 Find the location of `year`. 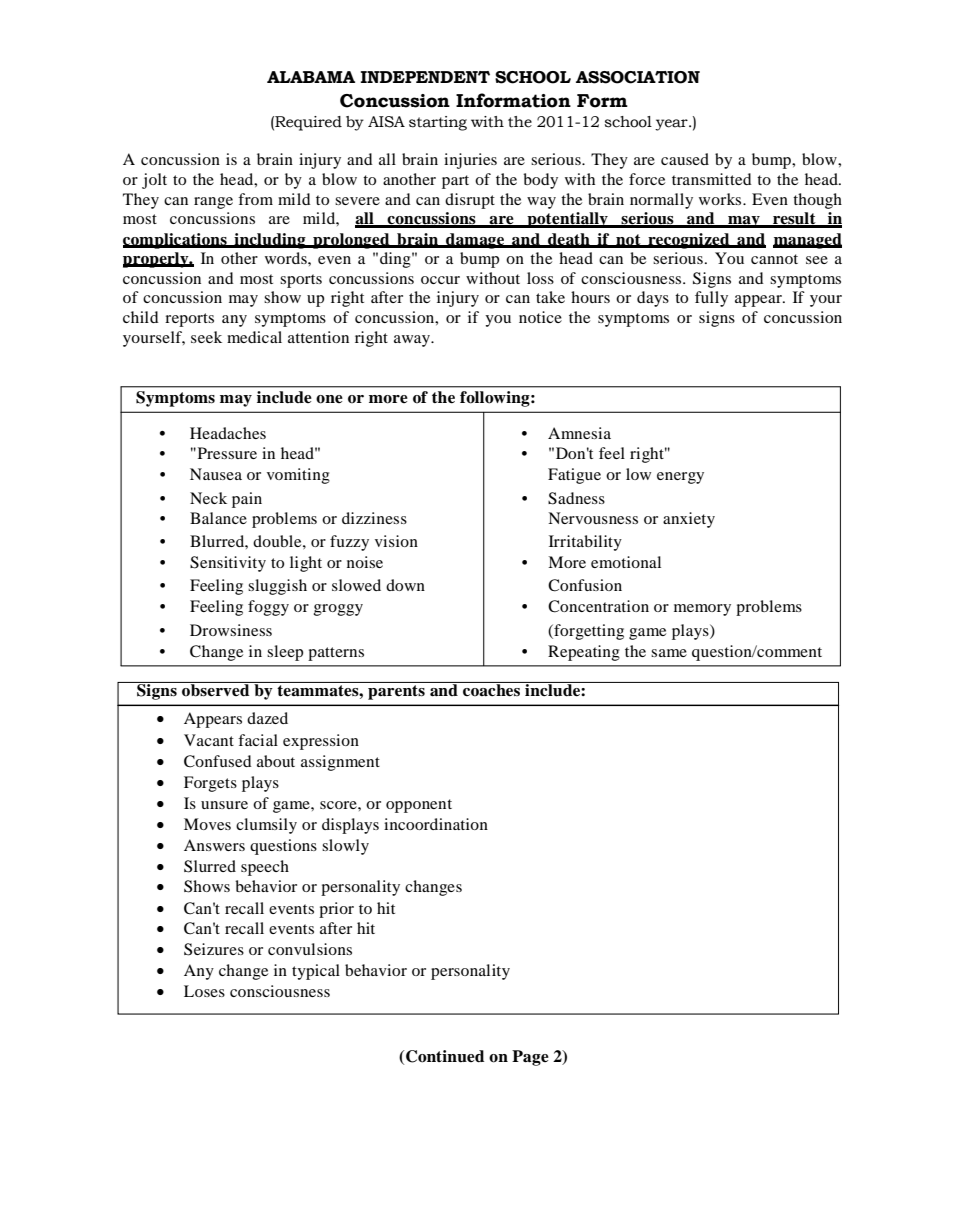

year is located at coordinates (672, 125).
